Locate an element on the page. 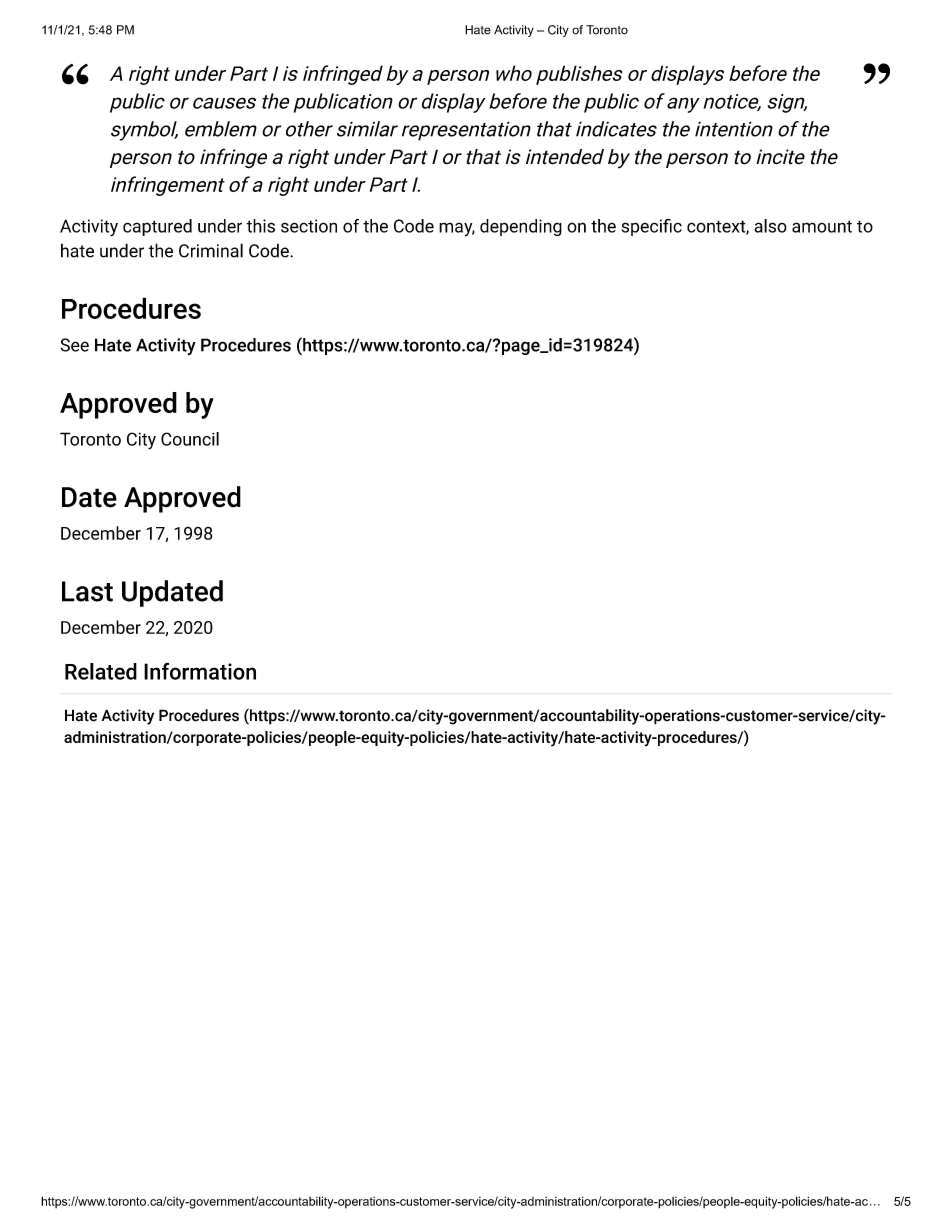 The width and height of the document is (952, 1232). specific is located at coordinates (651, 227).
